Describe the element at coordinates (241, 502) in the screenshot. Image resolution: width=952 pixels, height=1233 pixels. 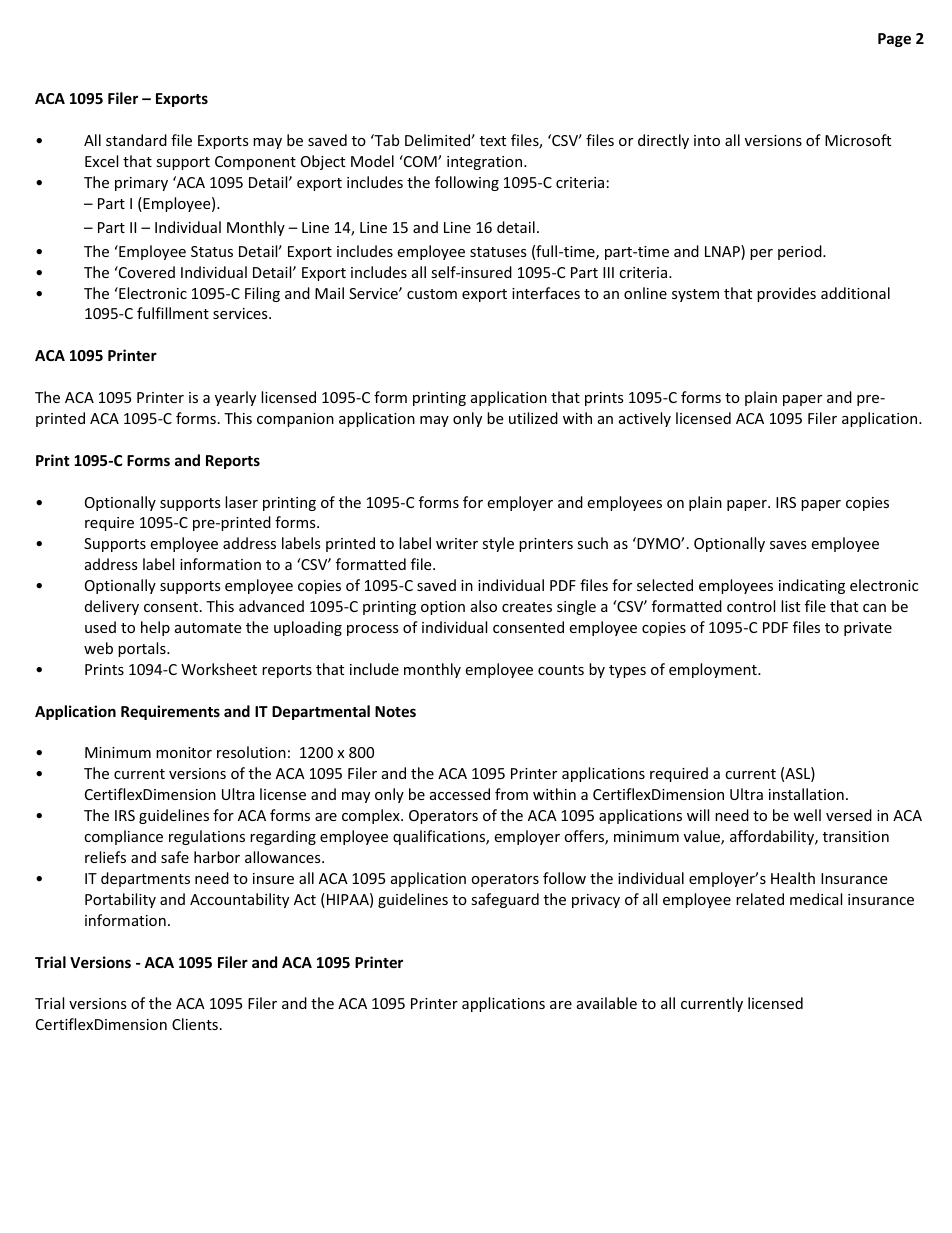
I see `laser` at that location.
